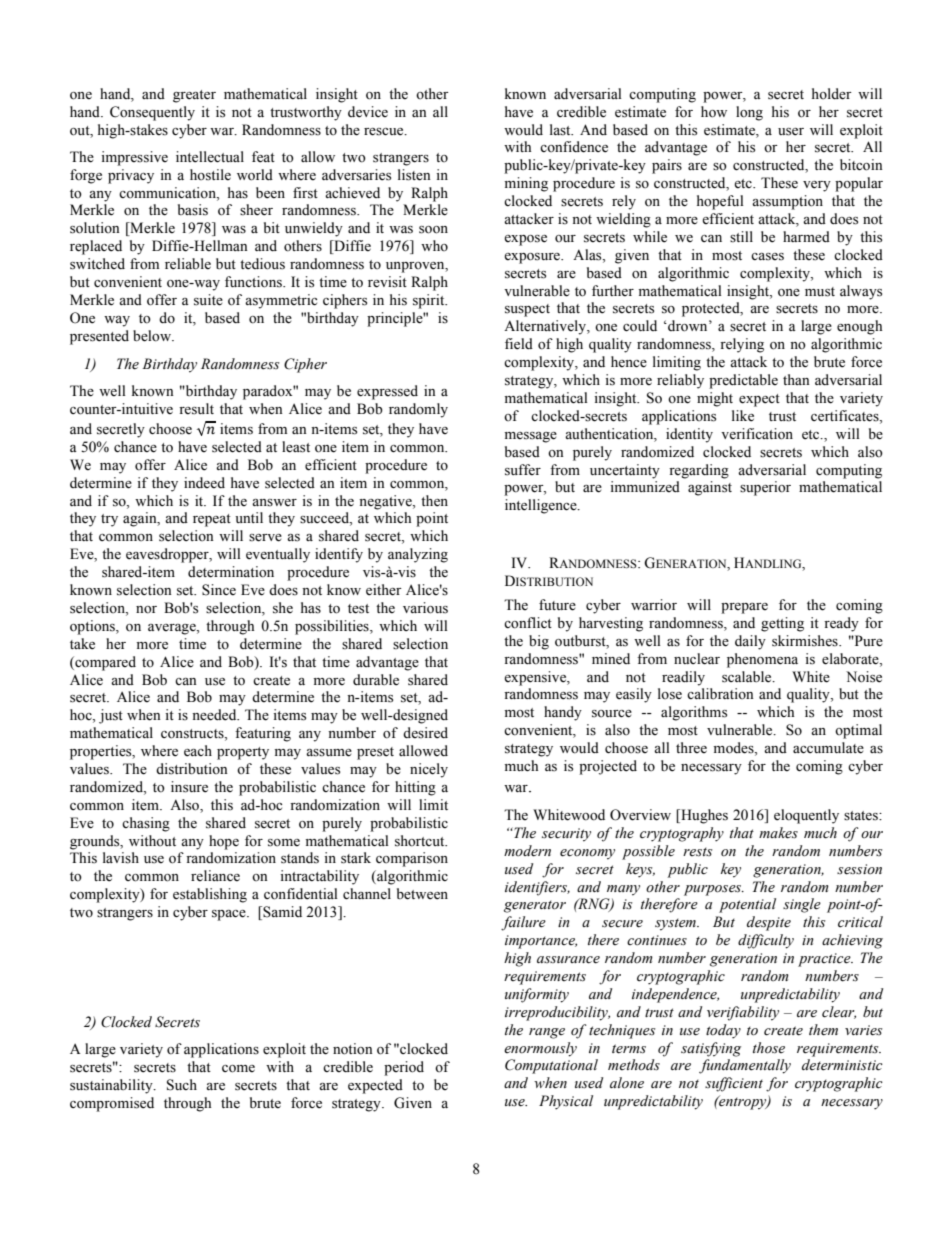 The width and height of the page is (952, 1233). What do you see at coordinates (153, 336) in the page?
I see `below` at bounding box center [153, 336].
